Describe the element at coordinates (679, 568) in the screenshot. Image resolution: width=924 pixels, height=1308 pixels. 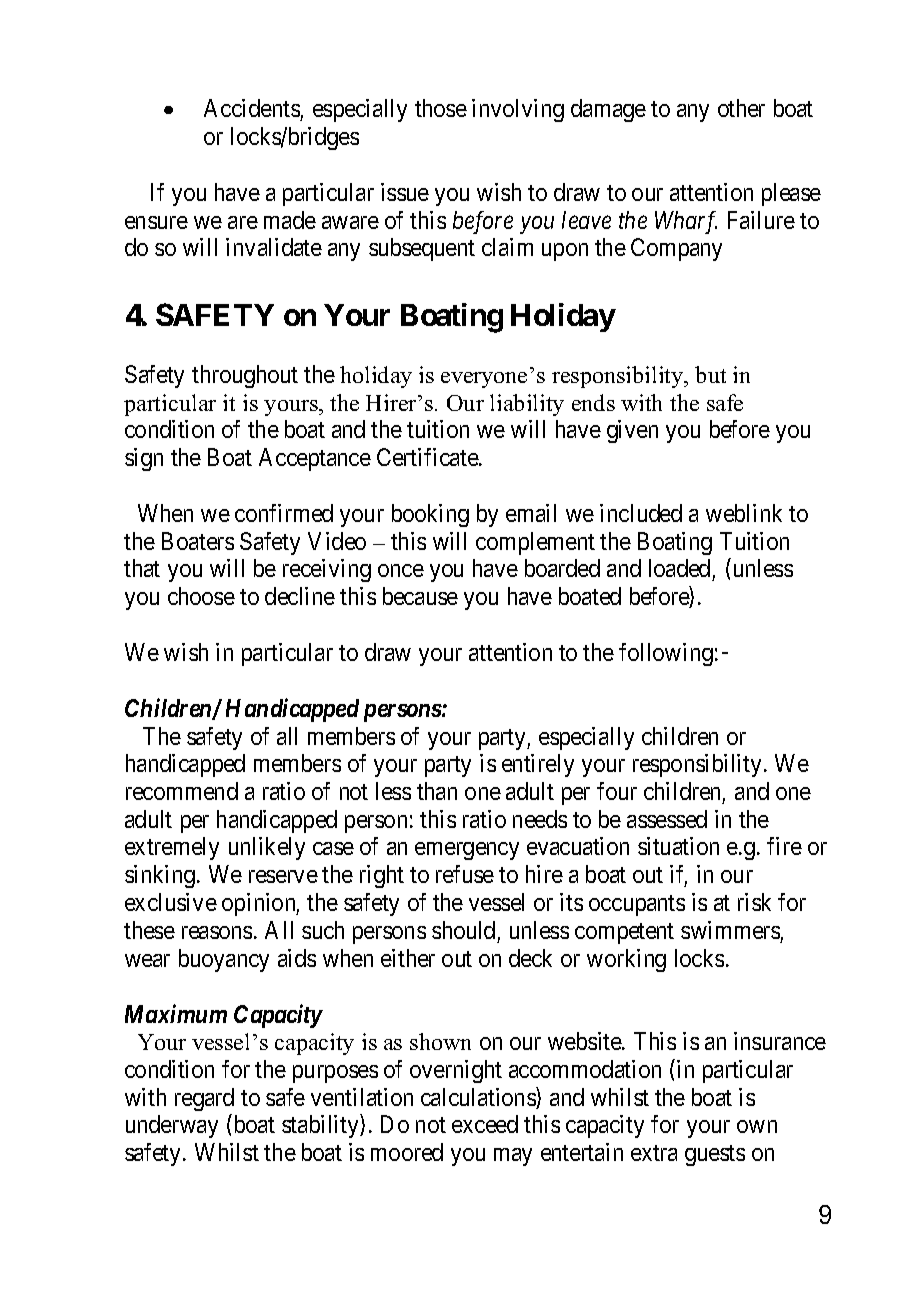
I see `loaded` at that location.
